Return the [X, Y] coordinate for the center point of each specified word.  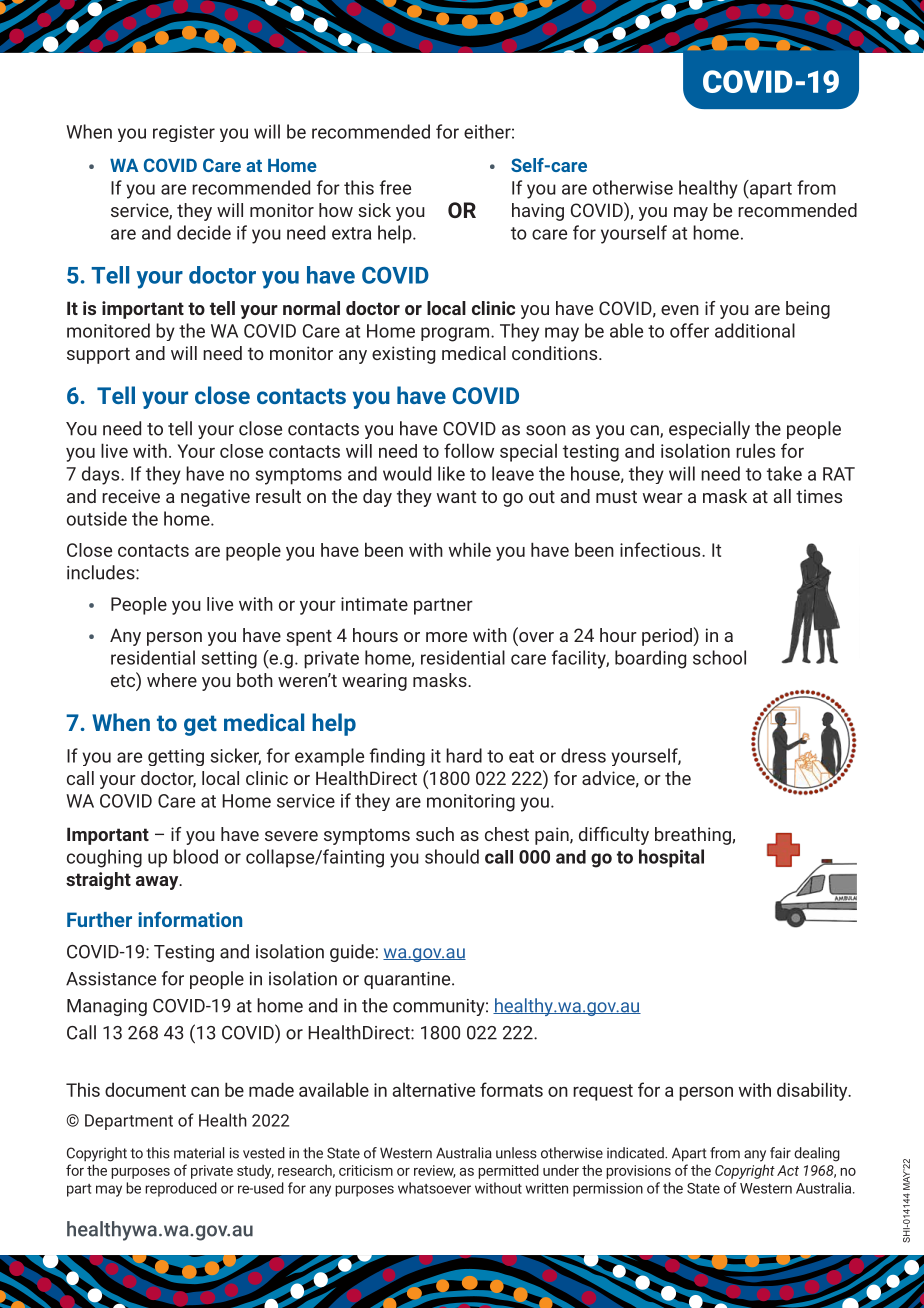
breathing [694, 836]
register [184, 133]
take [784, 473]
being [808, 310]
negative [215, 498]
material [199, 1153]
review [434, 1171]
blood [195, 856]
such [435, 834]
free [395, 187]
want [456, 496]
